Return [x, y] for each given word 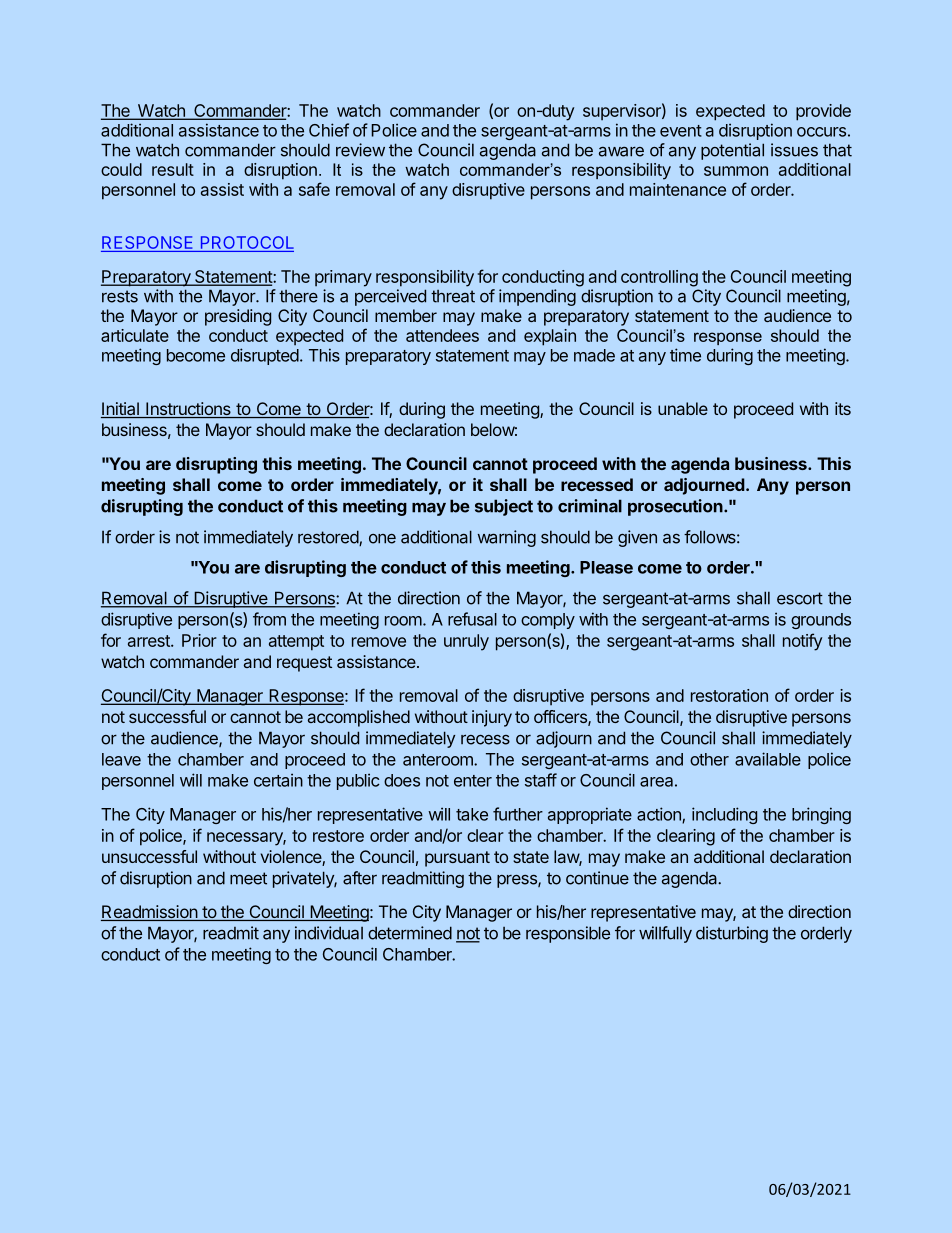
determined [410, 933]
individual [329, 933]
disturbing [732, 934]
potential [732, 151]
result [173, 169]
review [360, 150]
